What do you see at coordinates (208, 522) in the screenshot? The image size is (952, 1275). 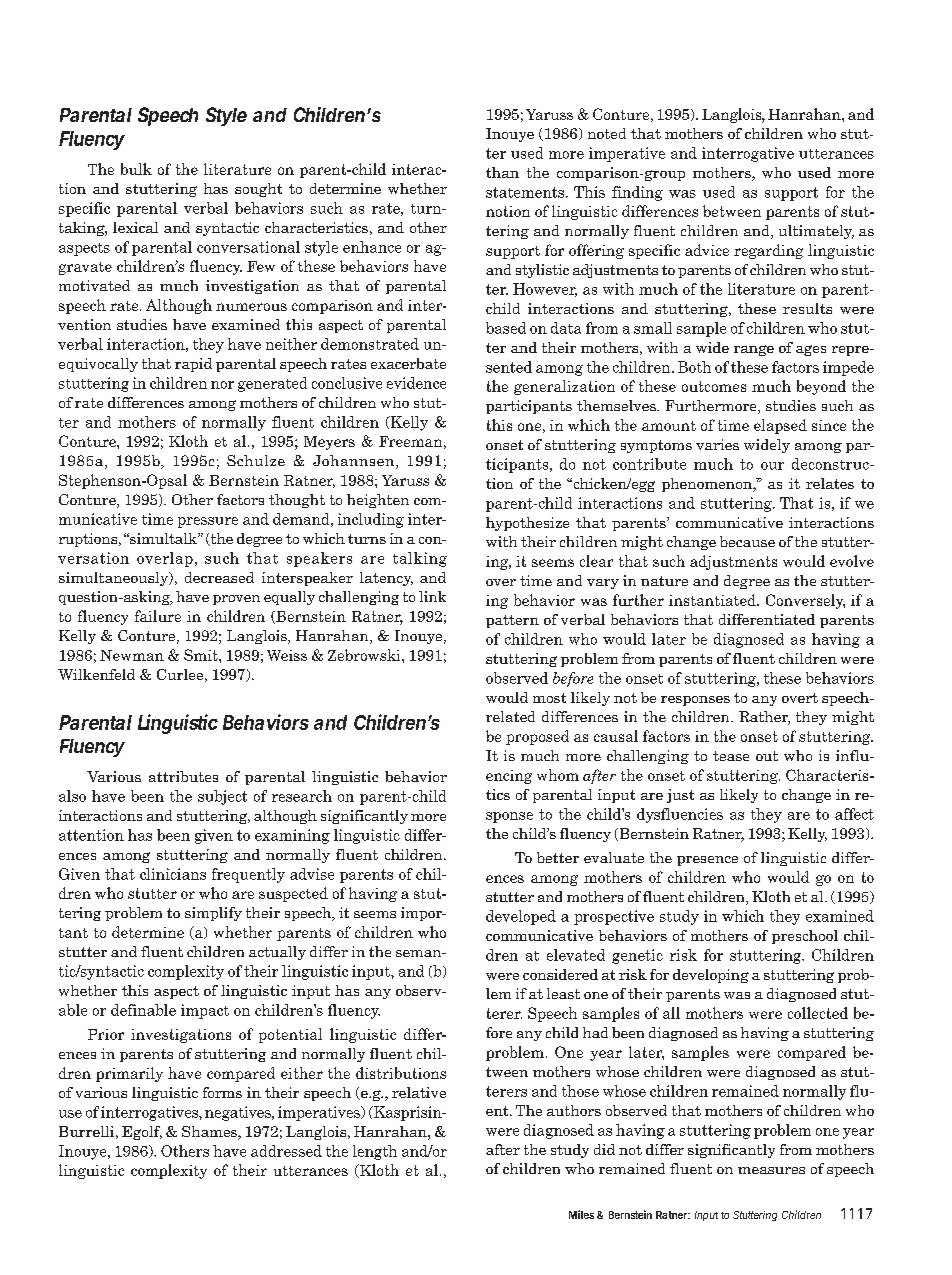 I see `pressure` at bounding box center [208, 522].
